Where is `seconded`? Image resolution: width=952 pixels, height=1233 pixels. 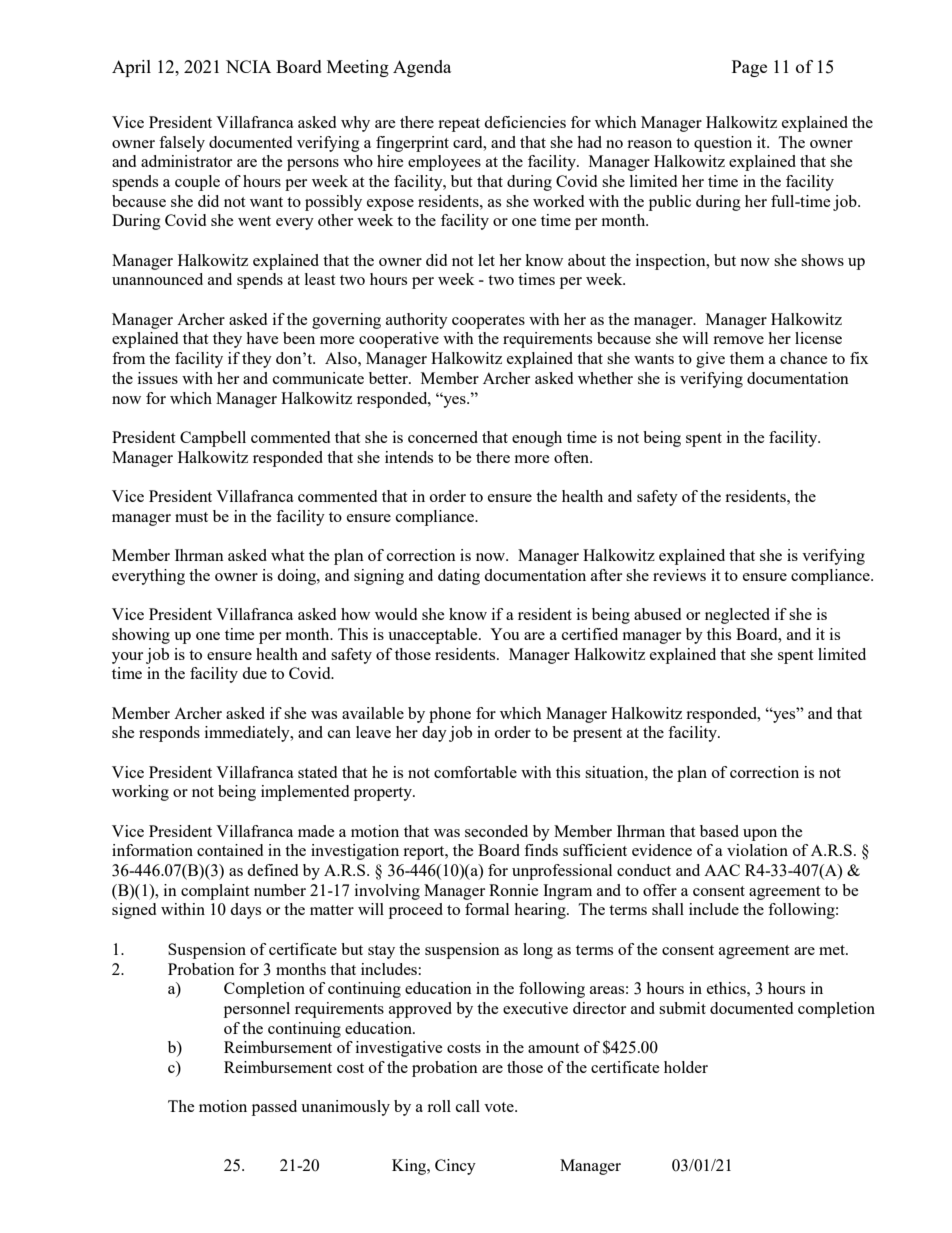 seconded is located at coordinates (496, 831).
